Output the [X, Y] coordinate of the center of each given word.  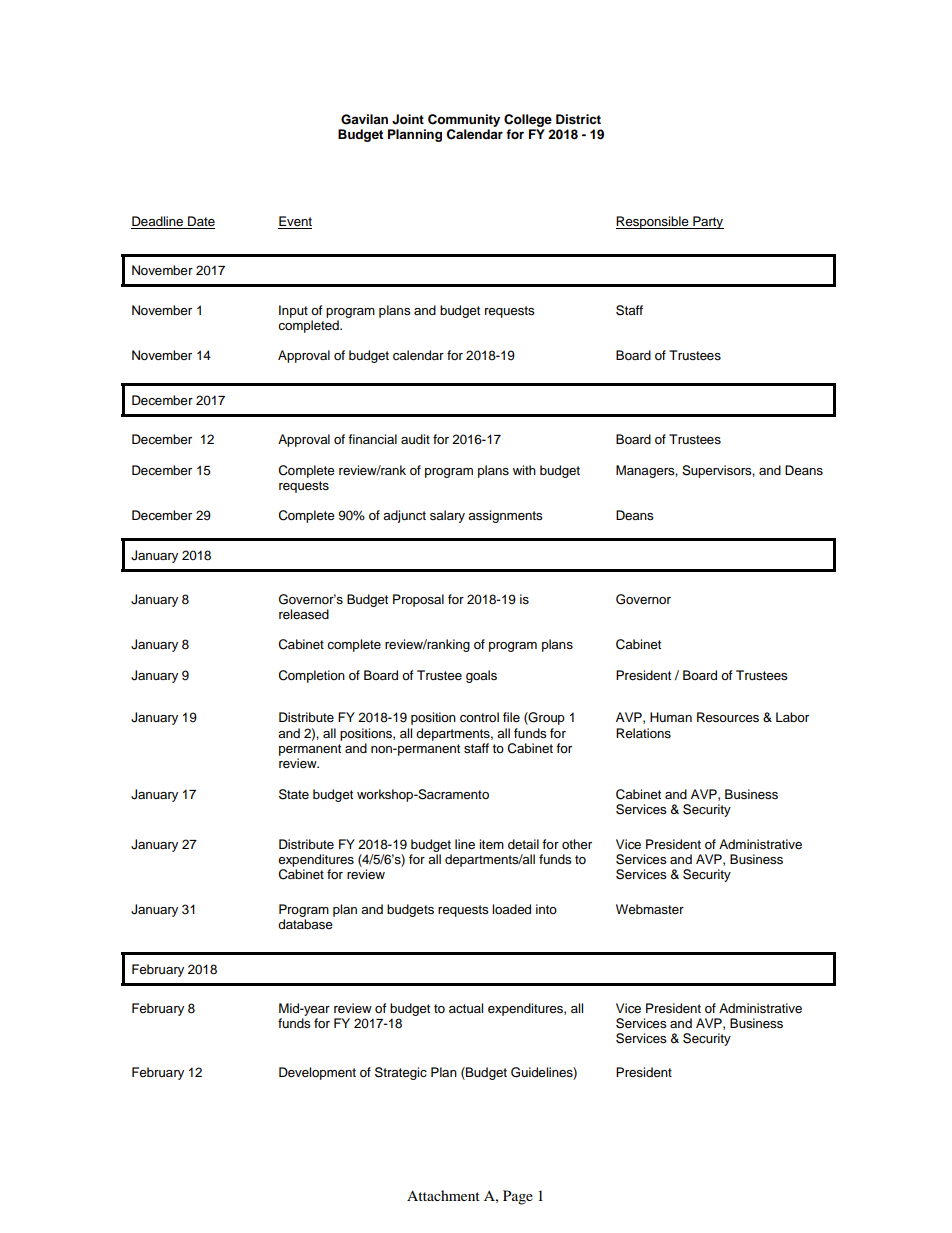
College [528, 122]
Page [518, 1197]
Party [707, 222]
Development [317, 1073]
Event [295, 222]
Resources [728, 717]
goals [481, 676]
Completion [312, 676]
